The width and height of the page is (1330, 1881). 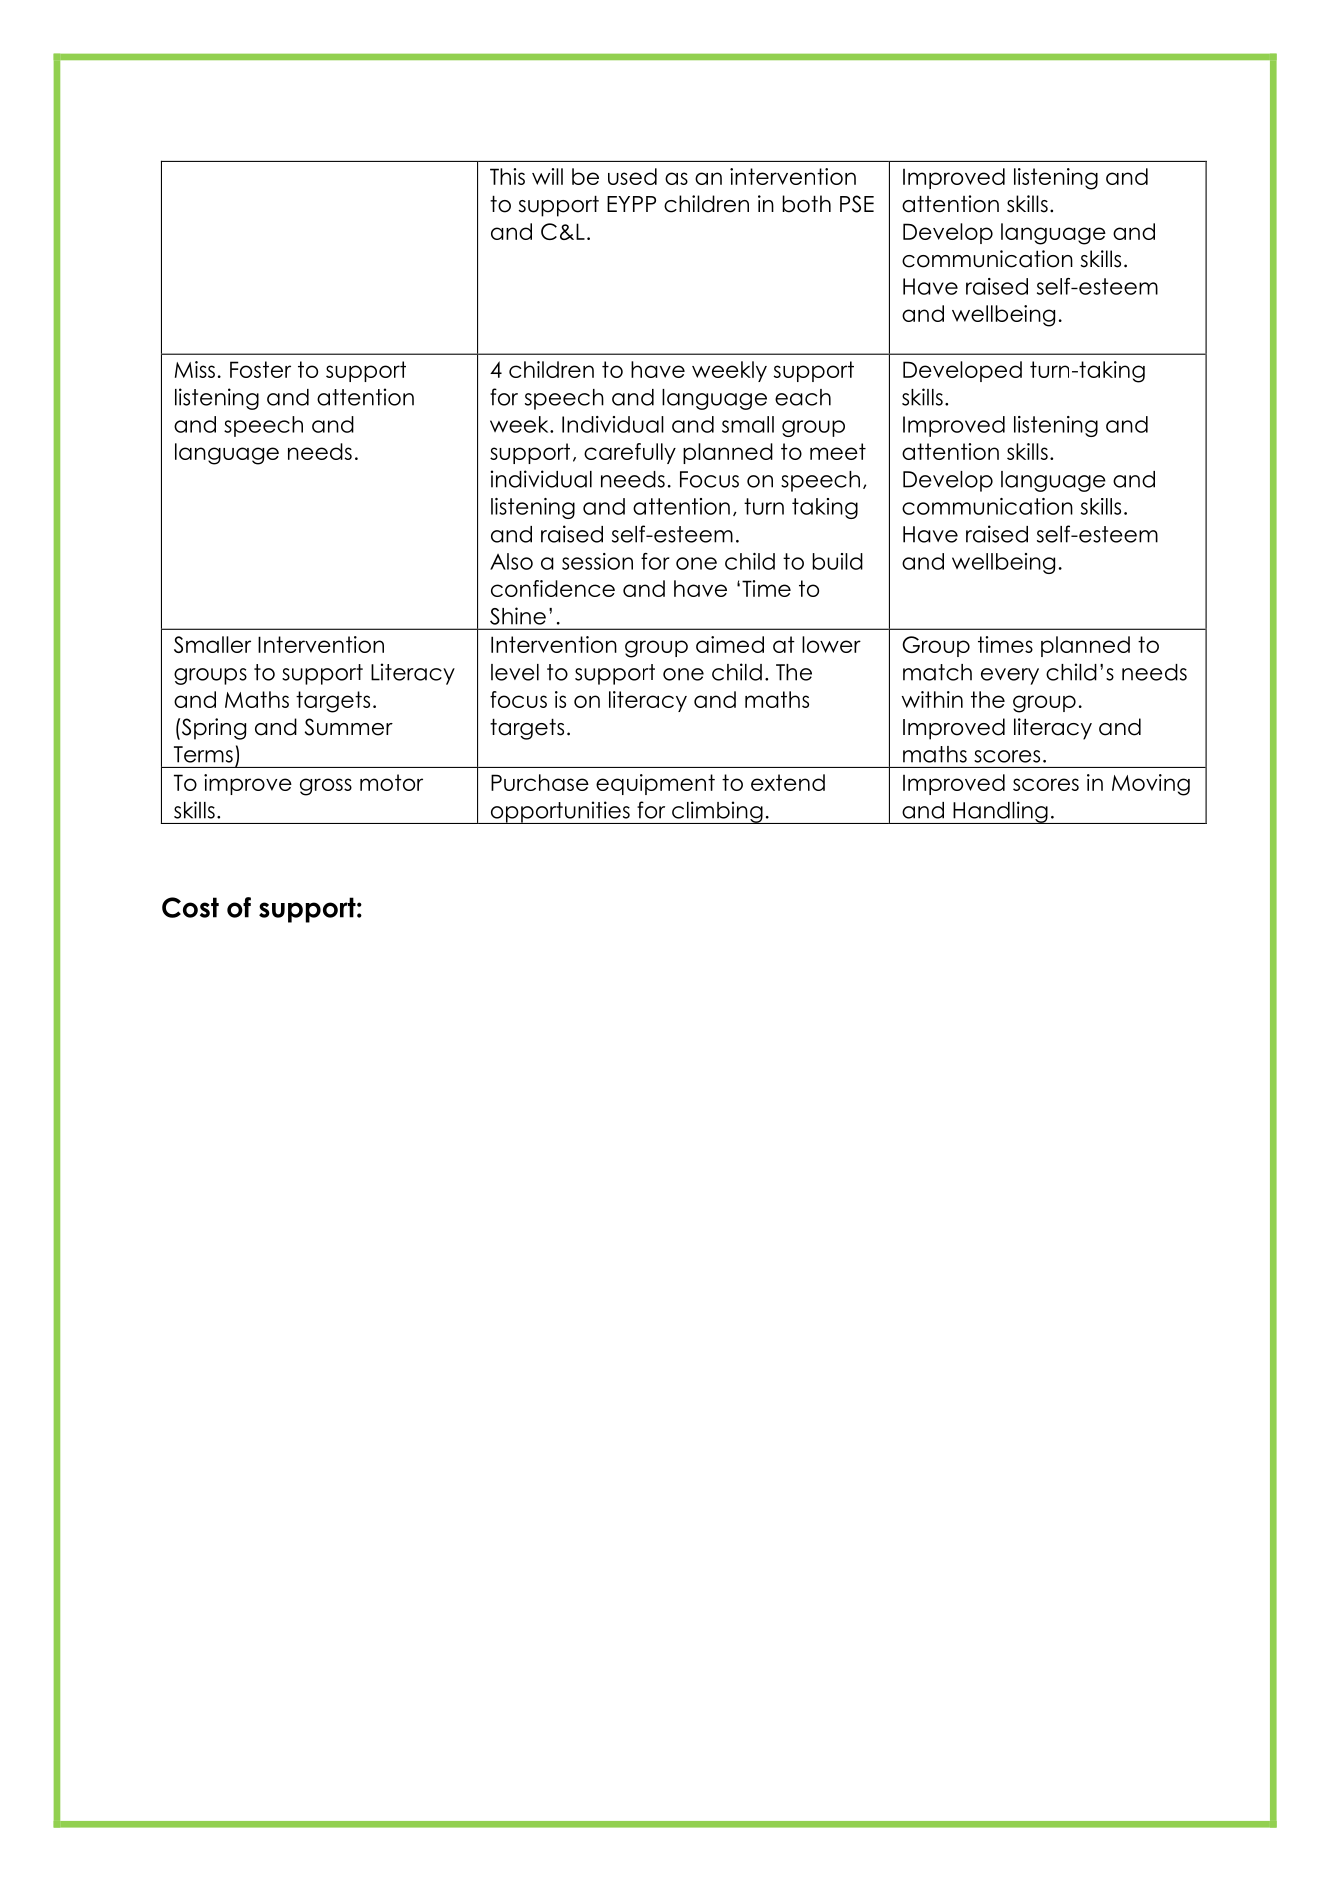 I want to click on every, so click(x=1010, y=676).
